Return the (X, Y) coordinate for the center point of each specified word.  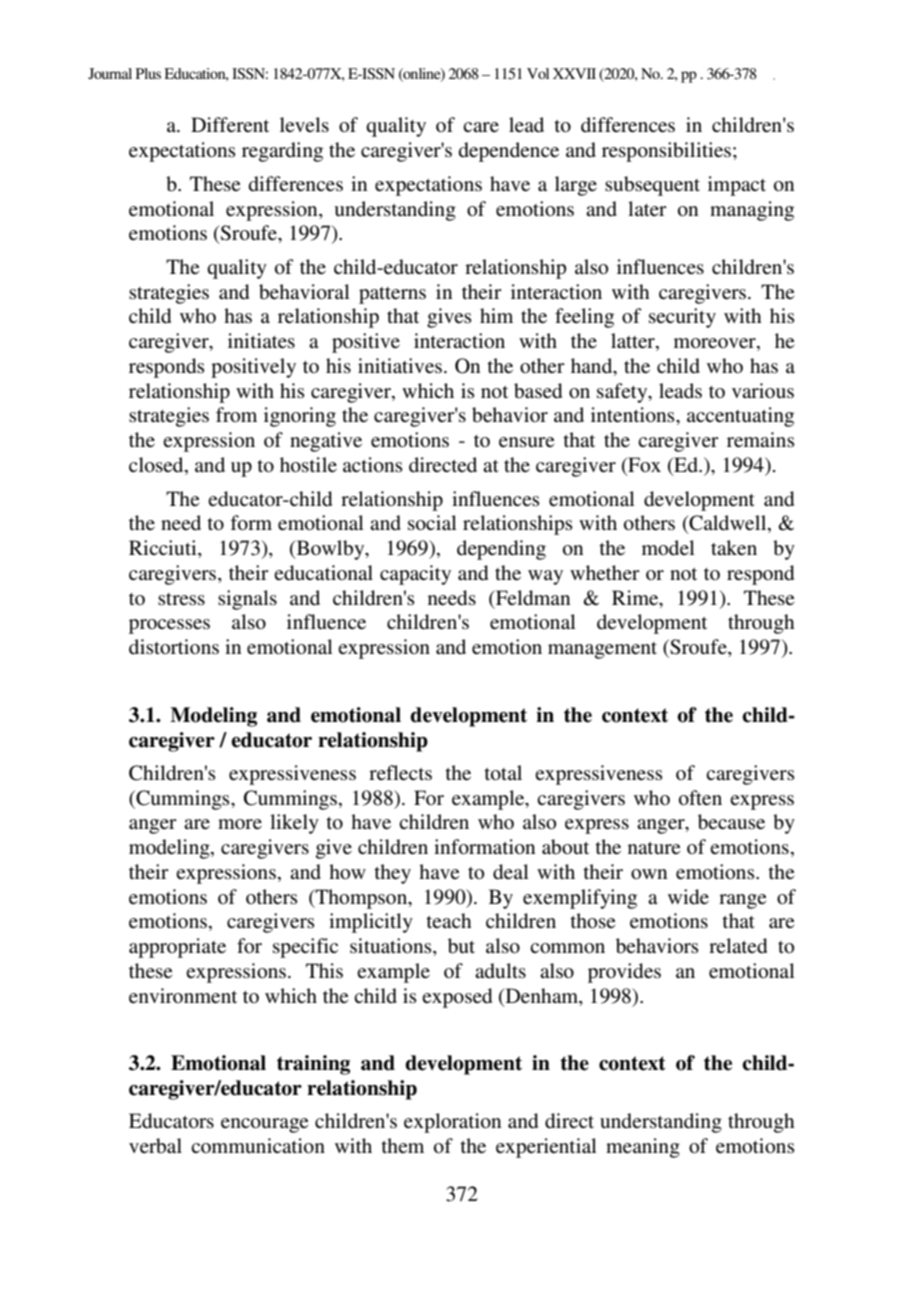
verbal (155, 1145)
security (682, 318)
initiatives (400, 366)
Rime (636, 598)
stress (181, 599)
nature (654, 848)
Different (230, 125)
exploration (452, 1123)
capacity (415, 575)
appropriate (177, 948)
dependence (508, 152)
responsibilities (666, 152)
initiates (261, 341)
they (392, 874)
